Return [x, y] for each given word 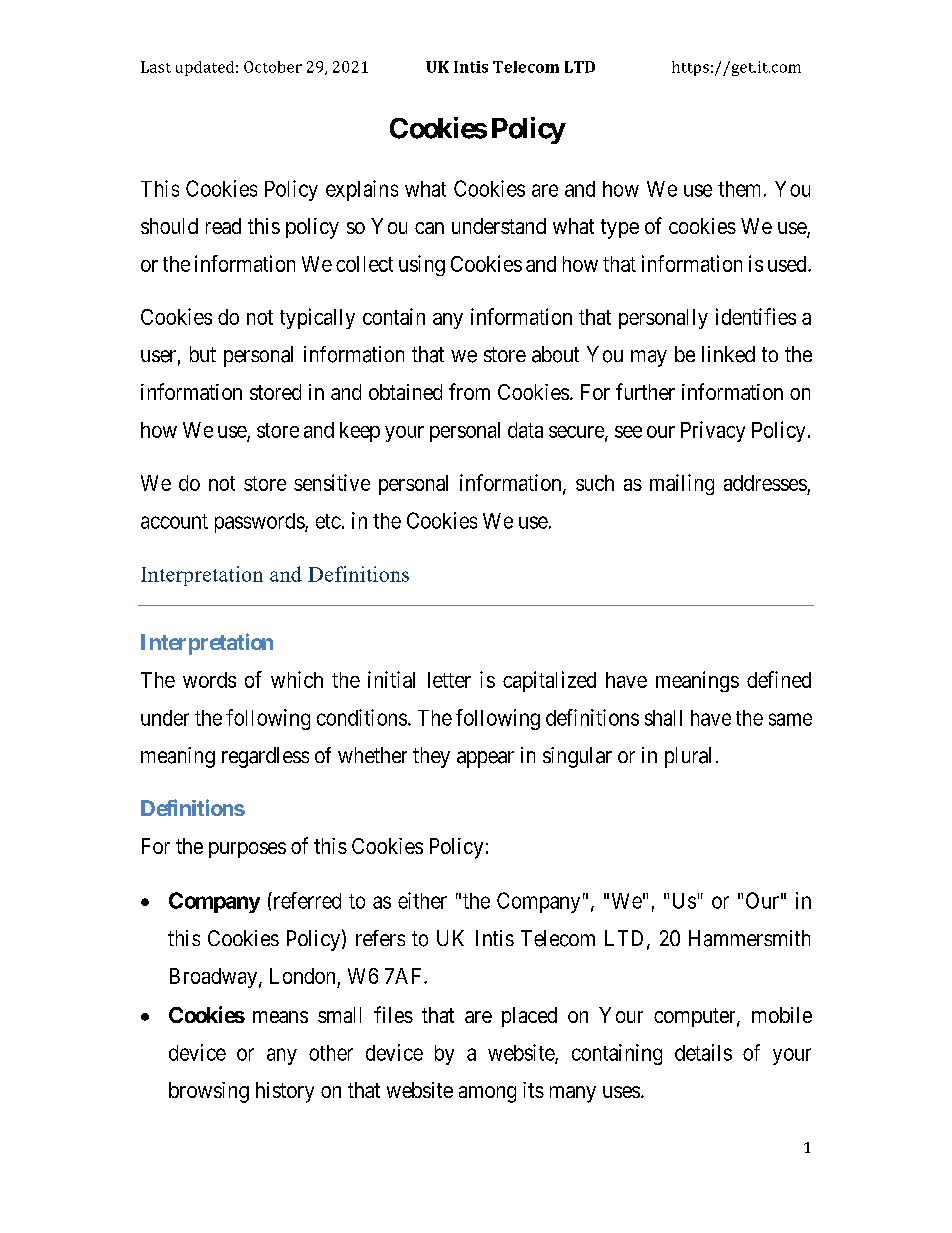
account [174, 521]
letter [449, 680]
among [487, 1094]
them [739, 189]
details [703, 1052]
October [273, 67]
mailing [682, 484]
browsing [209, 1092]
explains [362, 190]
